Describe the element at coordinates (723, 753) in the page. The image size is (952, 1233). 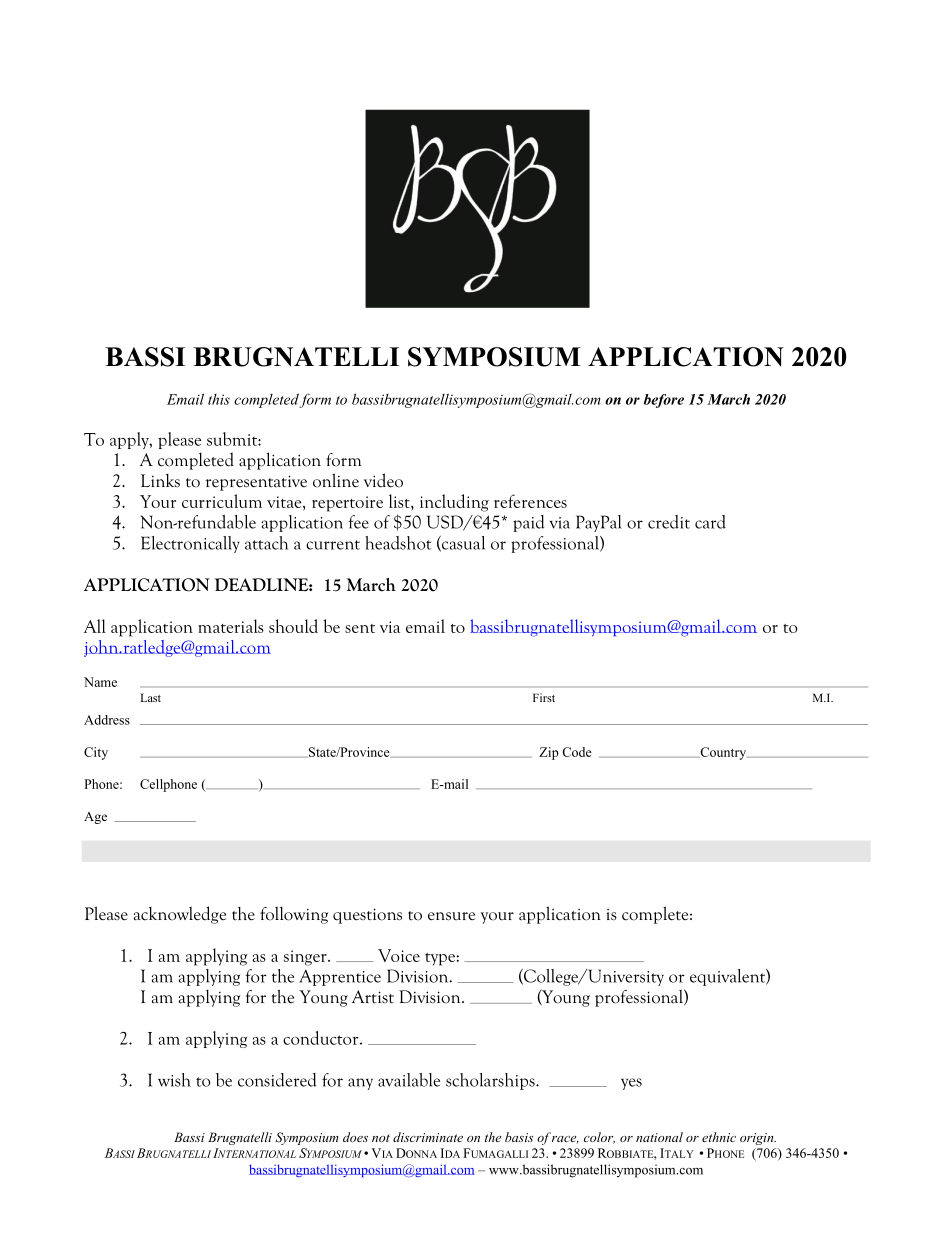
I see `Country` at that location.
